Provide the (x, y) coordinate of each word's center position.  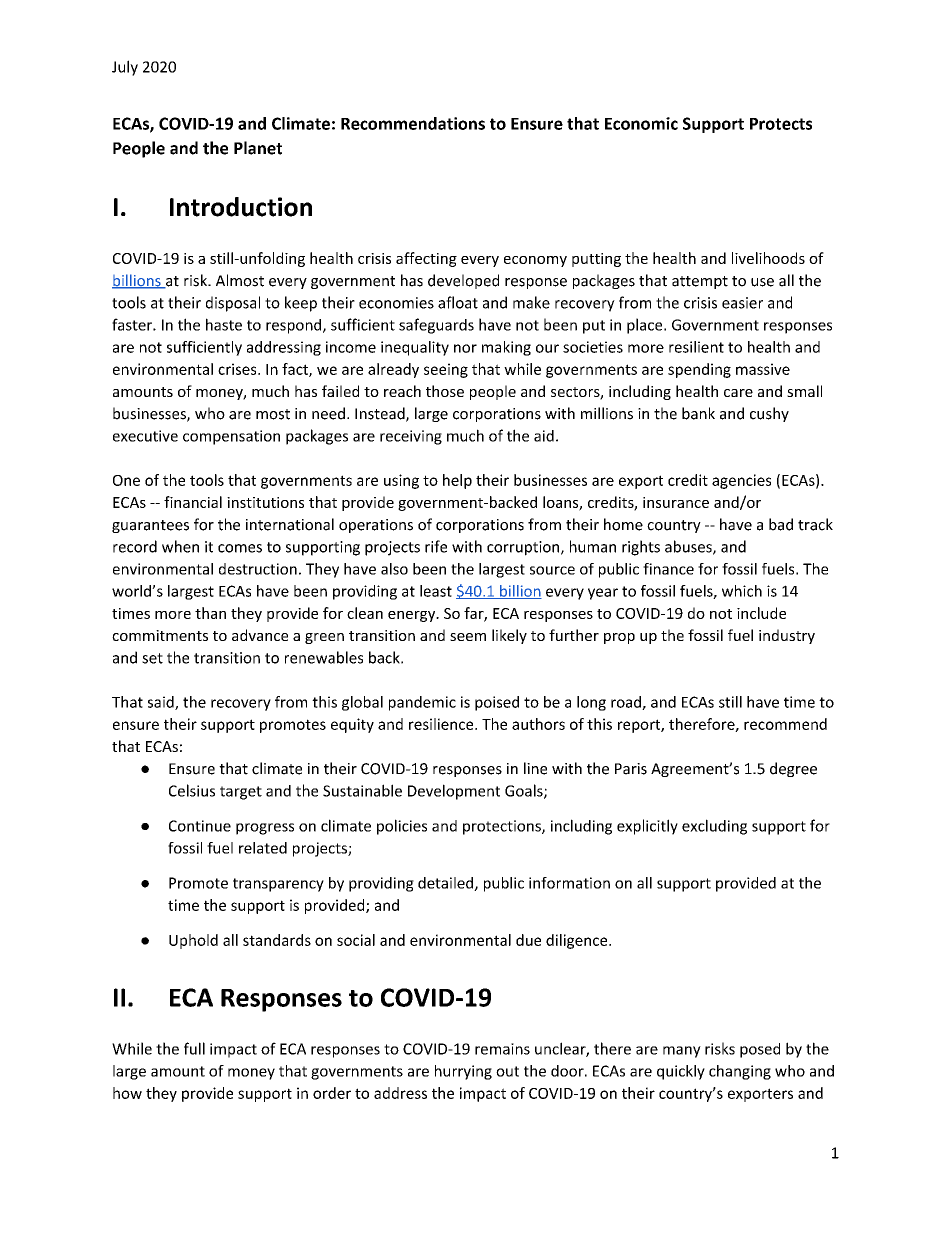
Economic (641, 123)
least (436, 591)
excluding (714, 827)
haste (224, 324)
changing (740, 1072)
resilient (696, 347)
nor (465, 348)
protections (503, 827)
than (210, 613)
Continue (200, 826)
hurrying (463, 1072)
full (194, 1048)
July (125, 68)
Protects (781, 124)
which (742, 591)
